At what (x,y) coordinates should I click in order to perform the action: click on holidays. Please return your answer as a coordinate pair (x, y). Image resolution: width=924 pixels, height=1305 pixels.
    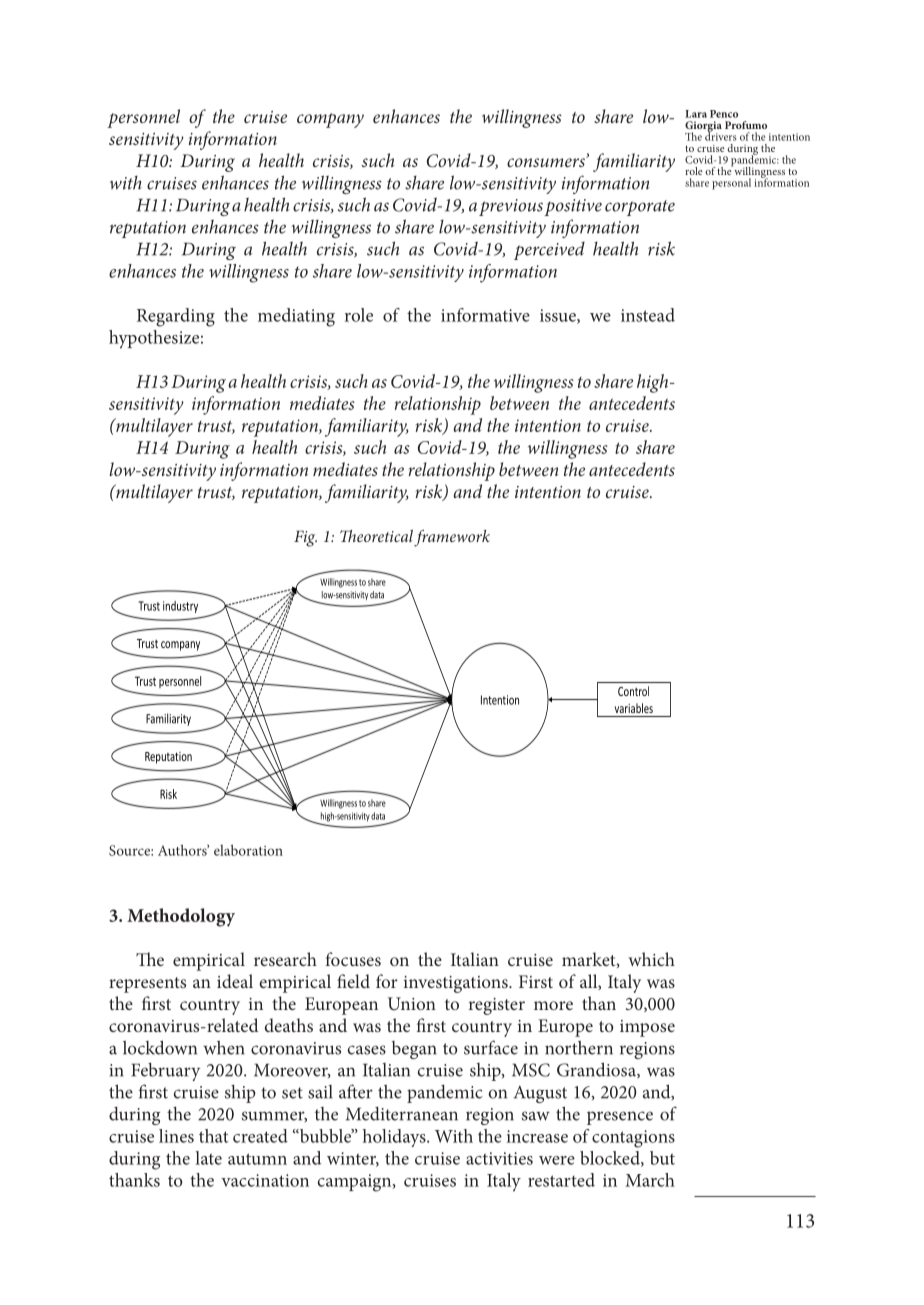
    Looking at the image, I should click on (395, 1138).
